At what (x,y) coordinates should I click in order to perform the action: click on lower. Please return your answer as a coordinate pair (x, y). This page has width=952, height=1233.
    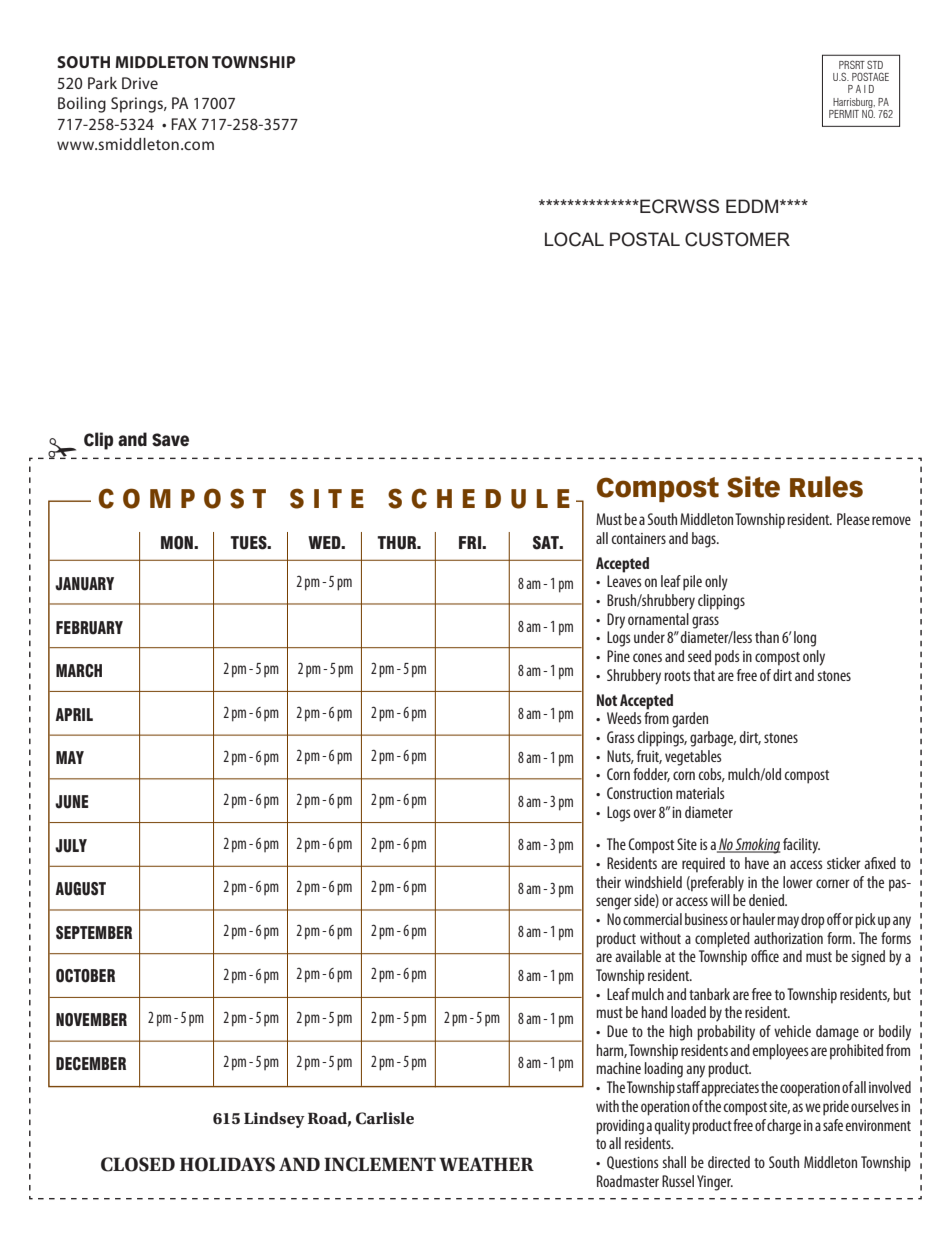
    Looking at the image, I should click on (798, 882).
